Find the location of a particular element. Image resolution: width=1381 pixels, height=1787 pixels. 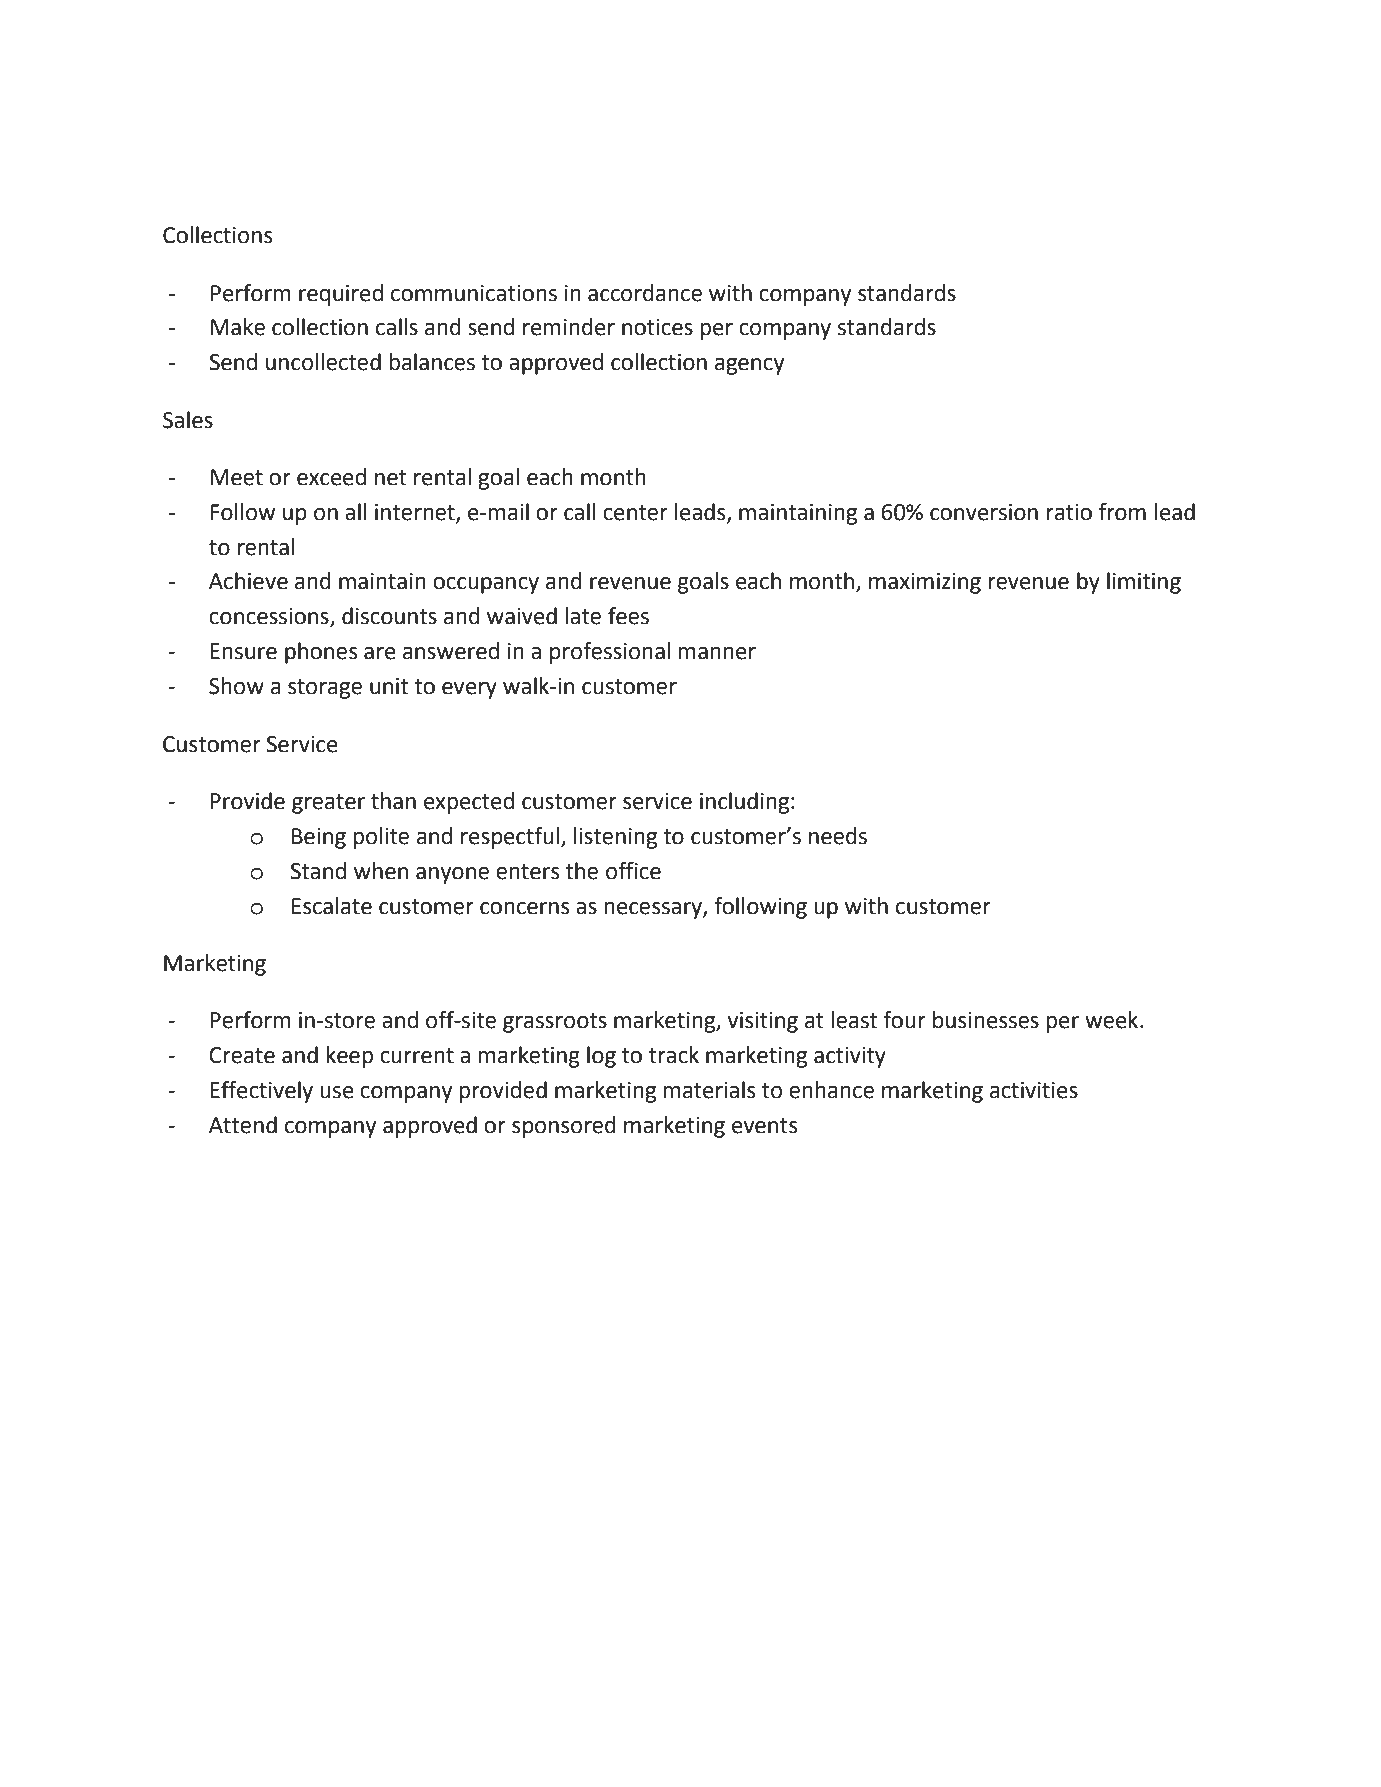

activities is located at coordinates (1034, 1090).
